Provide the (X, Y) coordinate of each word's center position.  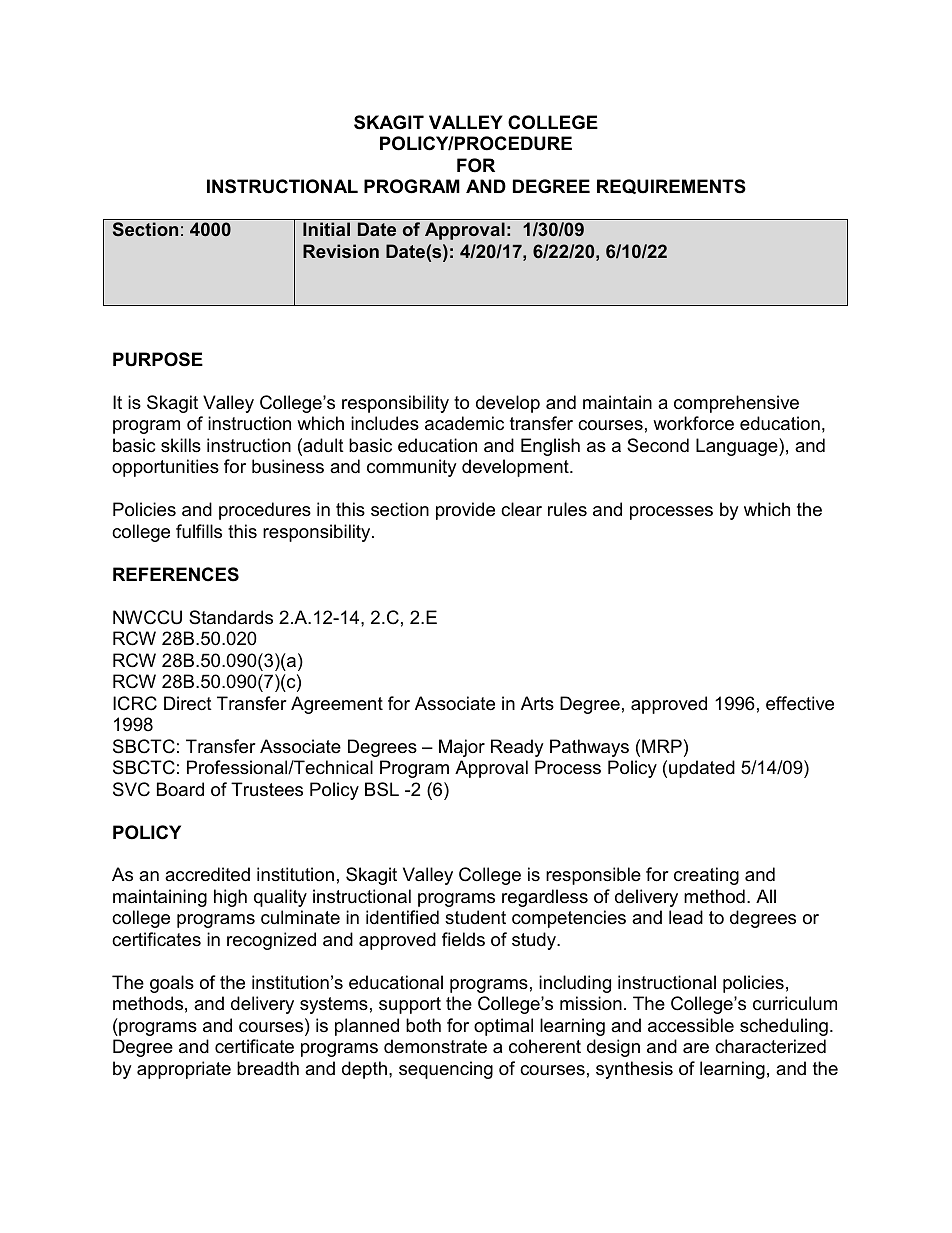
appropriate (184, 1070)
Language (738, 447)
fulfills (199, 531)
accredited (207, 874)
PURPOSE (158, 359)
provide (465, 511)
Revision (341, 251)
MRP (662, 746)
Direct (188, 703)
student (475, 917)
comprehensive (736, 404)
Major (462, 748)
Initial (326, 229)
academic (464, 423)
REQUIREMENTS (671, 186)
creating (706, 876)
